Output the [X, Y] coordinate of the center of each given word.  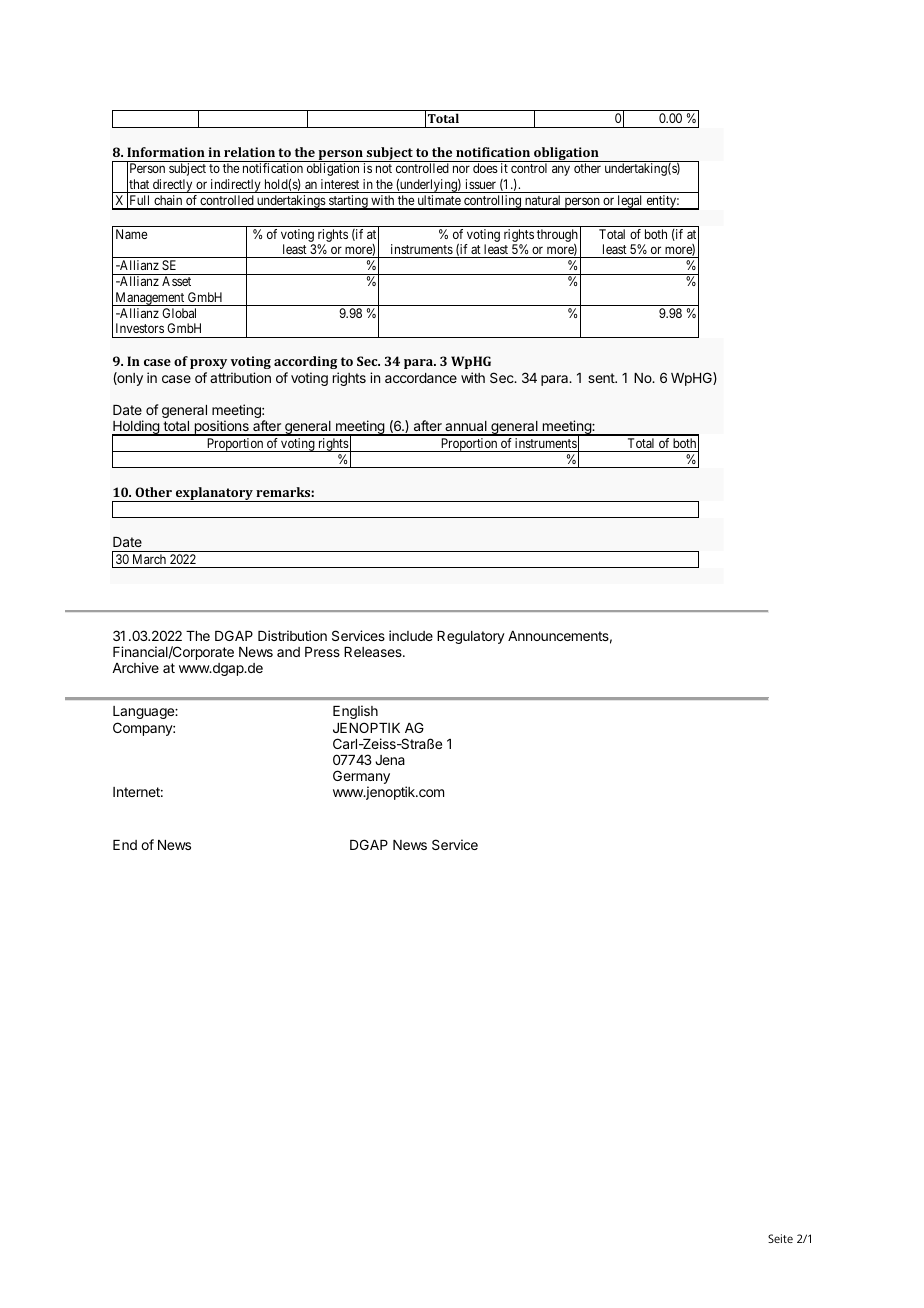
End [125, 845]
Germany [361, 778]
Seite [780, 1238]
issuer [481, 184]
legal [630, 202]
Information [166, 152]
